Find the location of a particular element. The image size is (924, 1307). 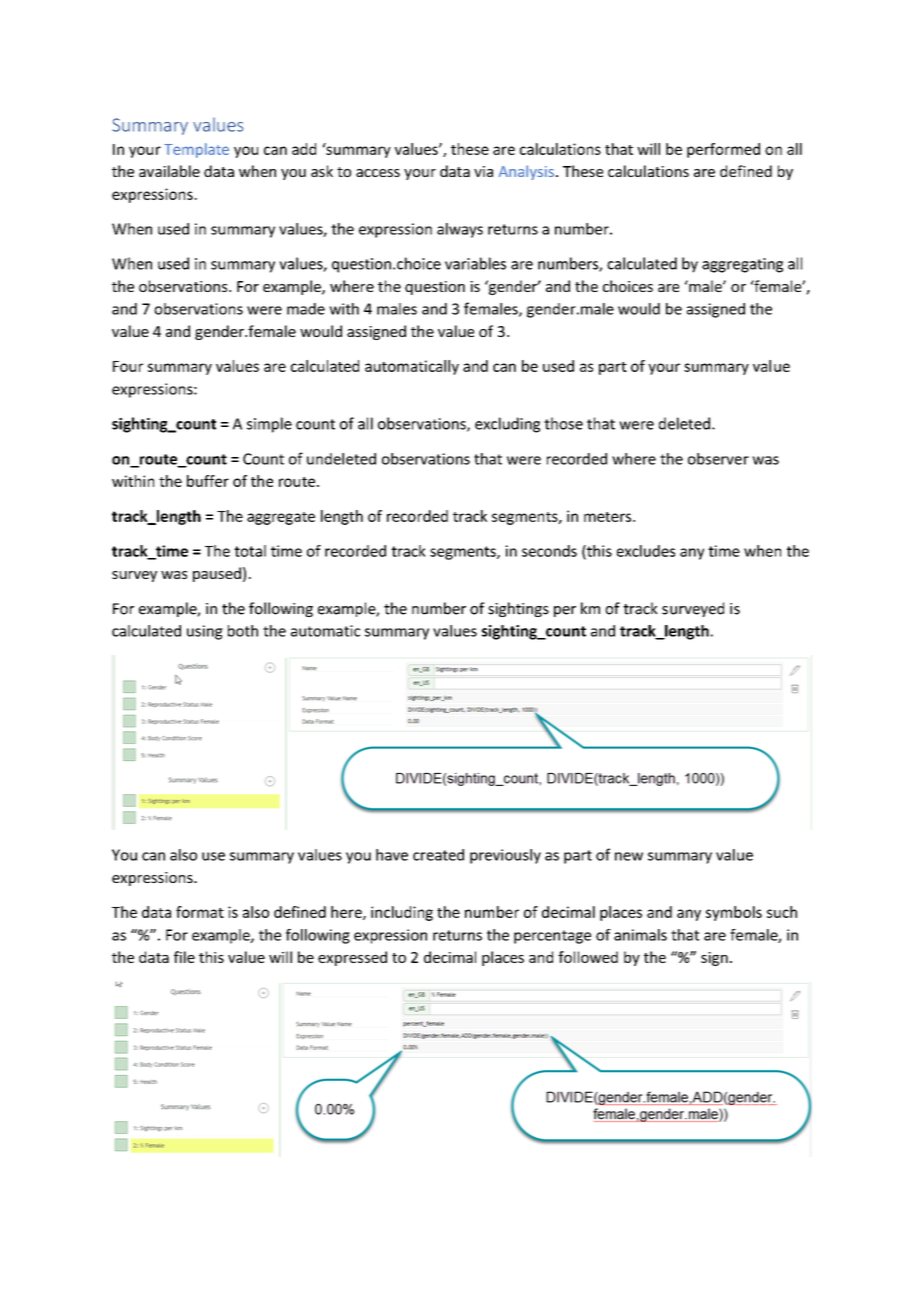

available is located at coordinates (169, 171).
